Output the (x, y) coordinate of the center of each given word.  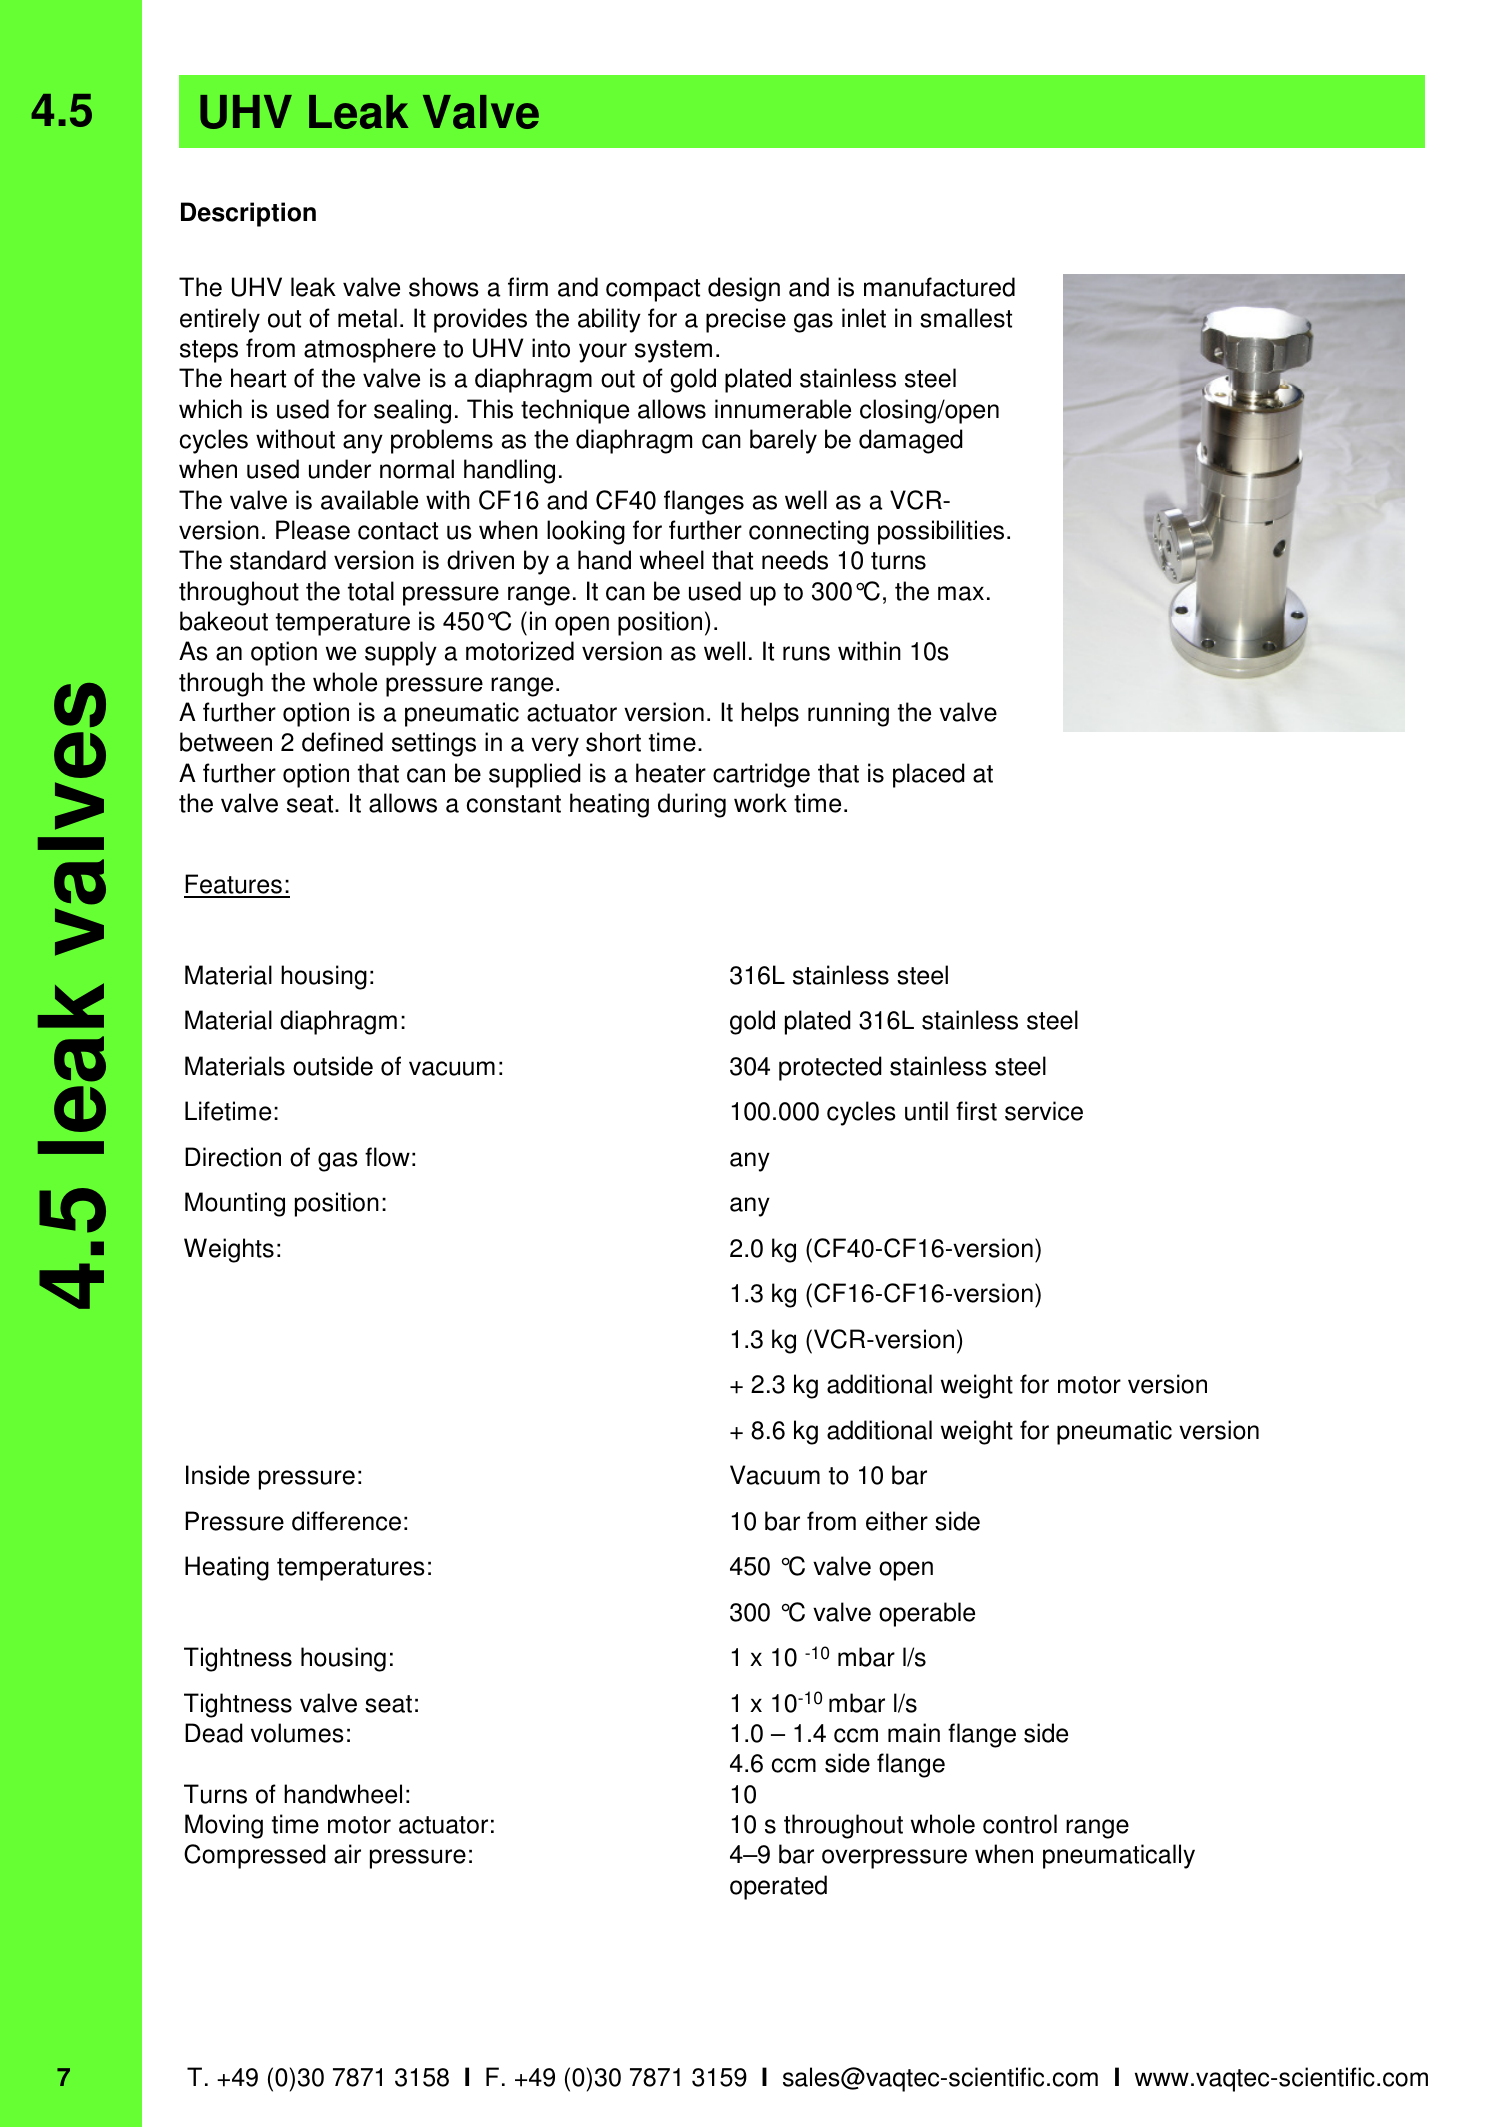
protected (830, 1068)
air (347, 1854)
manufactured (939, 287)
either (897, 1521)
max (961, 593)
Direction (233, 1157)
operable (927, 1614)
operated (778, 1887)
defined (342, 742)
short (613, 742)
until (926, 1111)
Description (248, 214)
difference (346, 1521)
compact (653, 290)
